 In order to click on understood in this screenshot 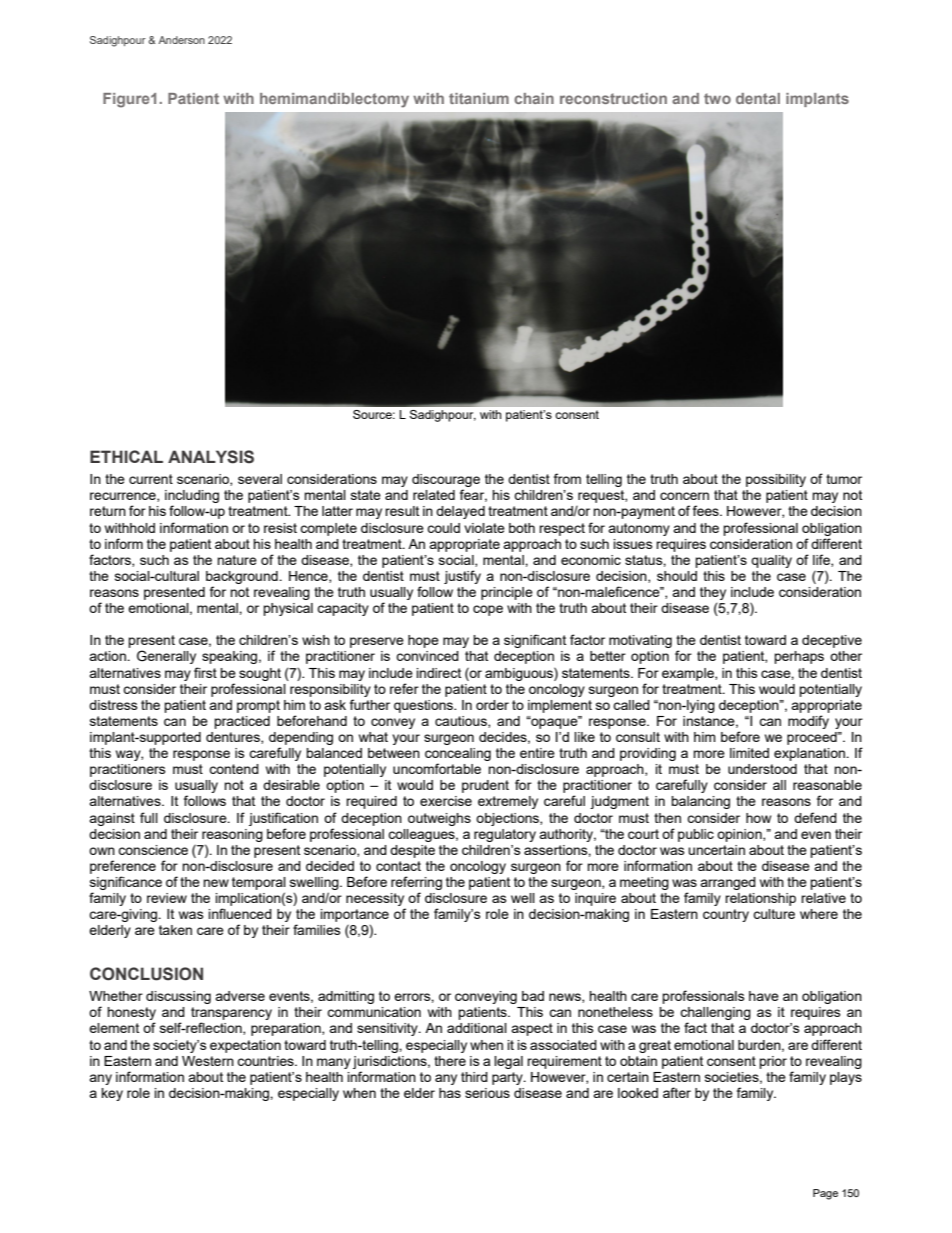, I will do `click(762, 769)`.
